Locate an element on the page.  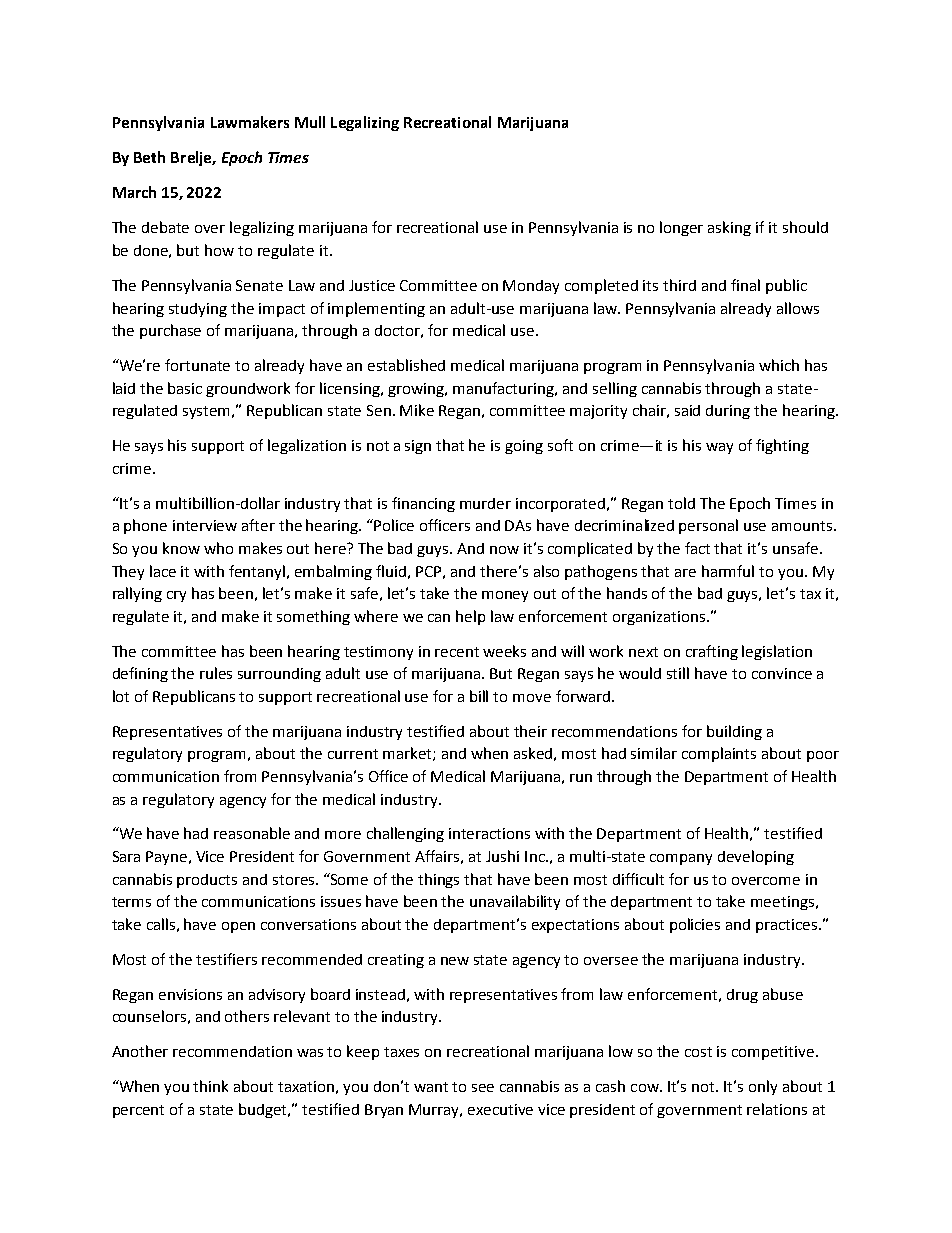
Beth is located at coordinates (149, 157).
